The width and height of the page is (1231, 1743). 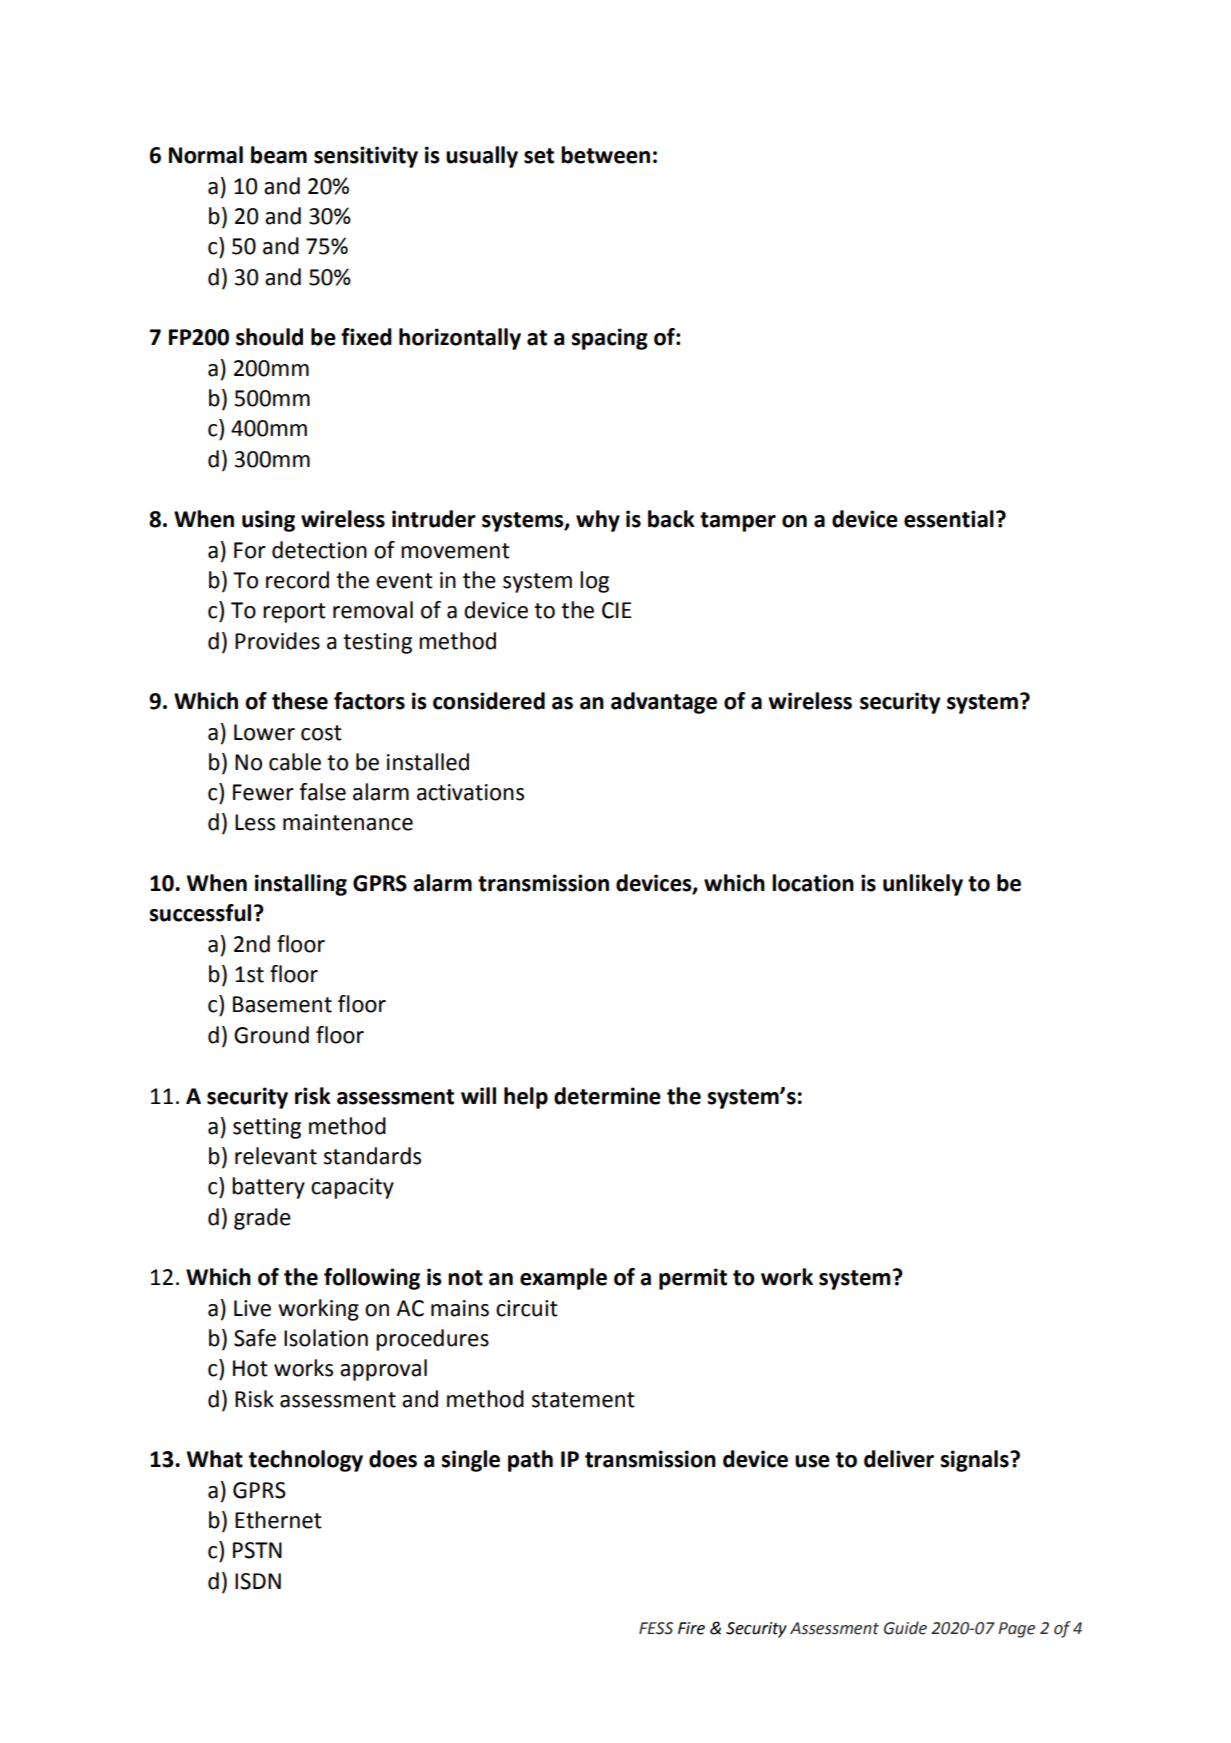 What do you see at coordinates (301, 885) in the page?
I see `installing` at bounding box center [301, 885].
